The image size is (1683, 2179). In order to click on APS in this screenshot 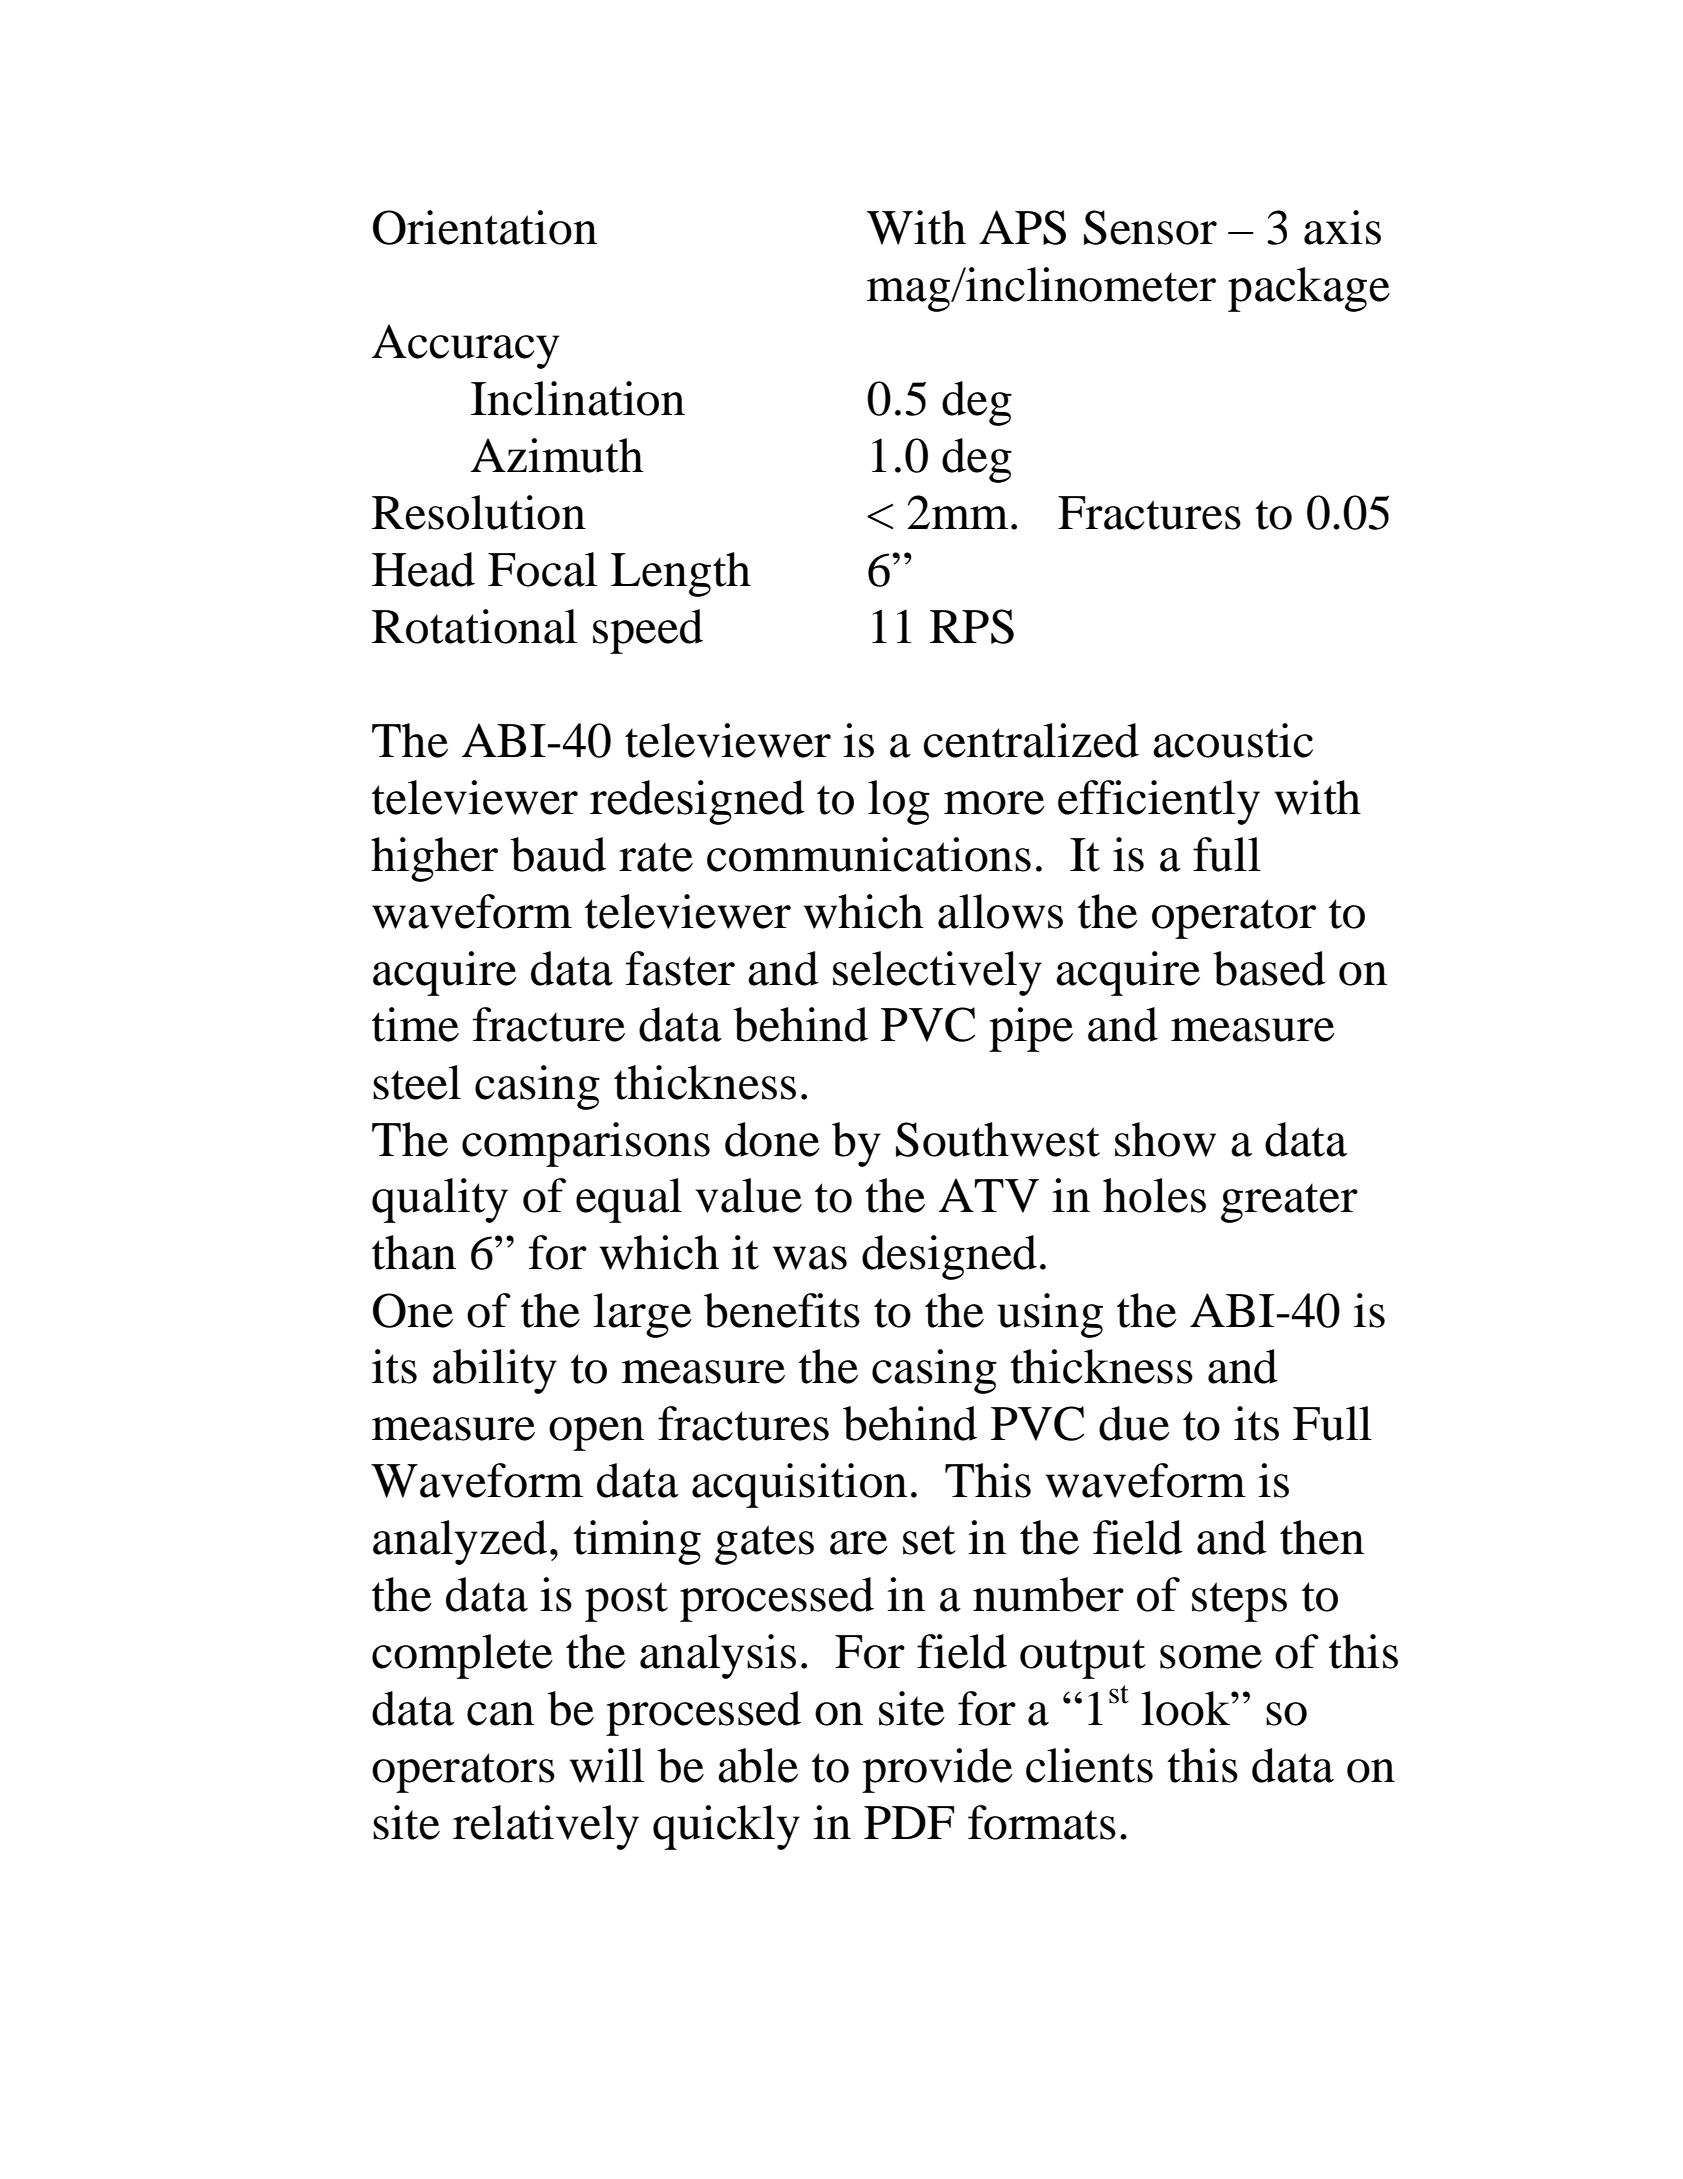, I will do `click(1022, 227)`.
